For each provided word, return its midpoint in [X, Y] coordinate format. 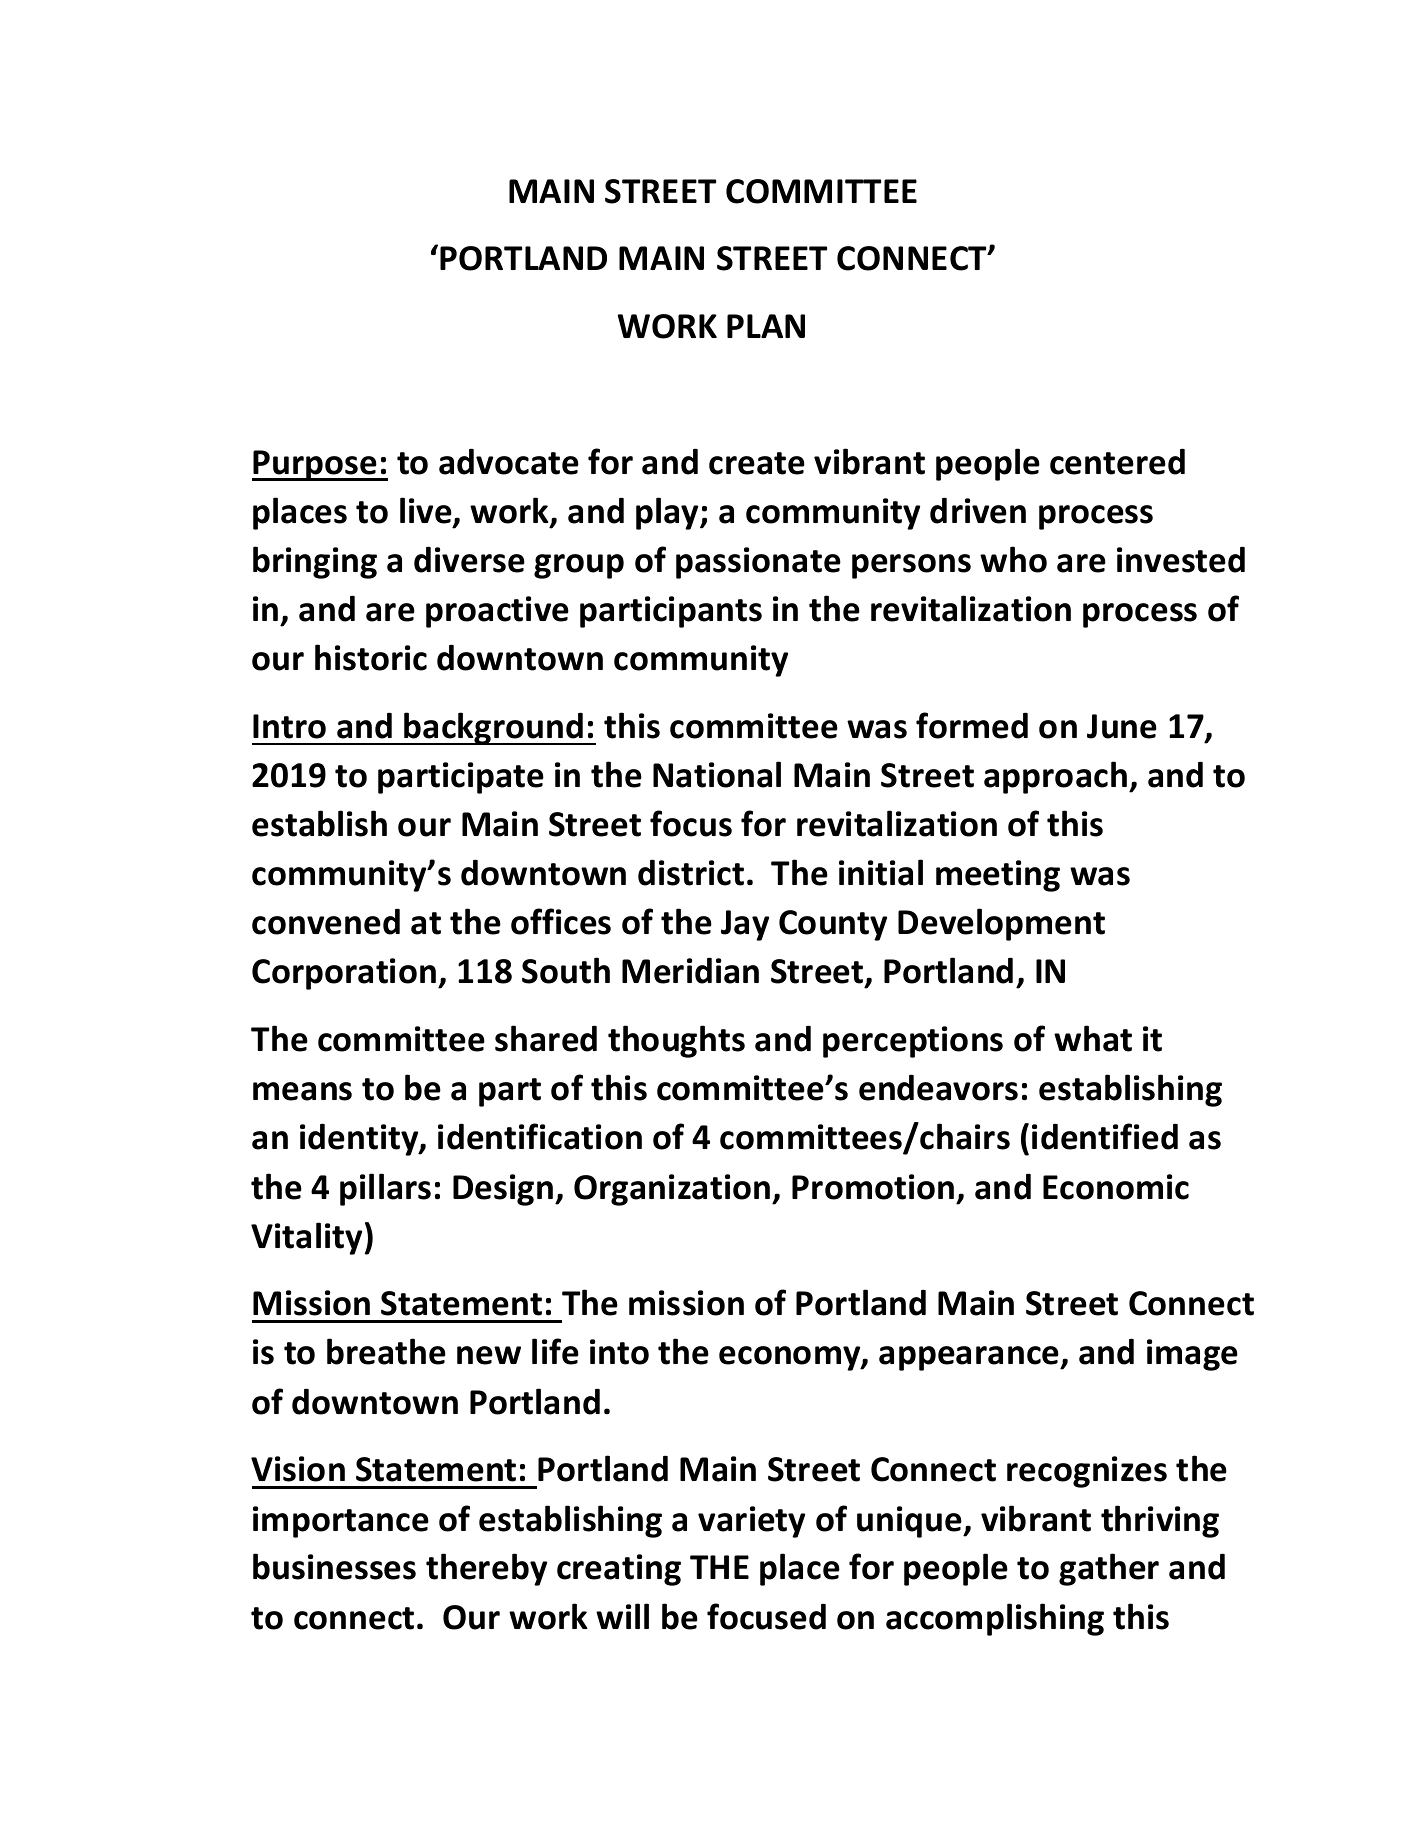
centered [1117, 461]
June [1122, 726]
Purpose [315, 465]
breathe [386, 1351]
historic [371, 657]
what [1093, 1038]
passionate [758, 563]
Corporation [345, 974]
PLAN [766, 326]
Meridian [690, 970]
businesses [334, 1566]
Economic [1116, 1187]
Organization [673, 1190]
